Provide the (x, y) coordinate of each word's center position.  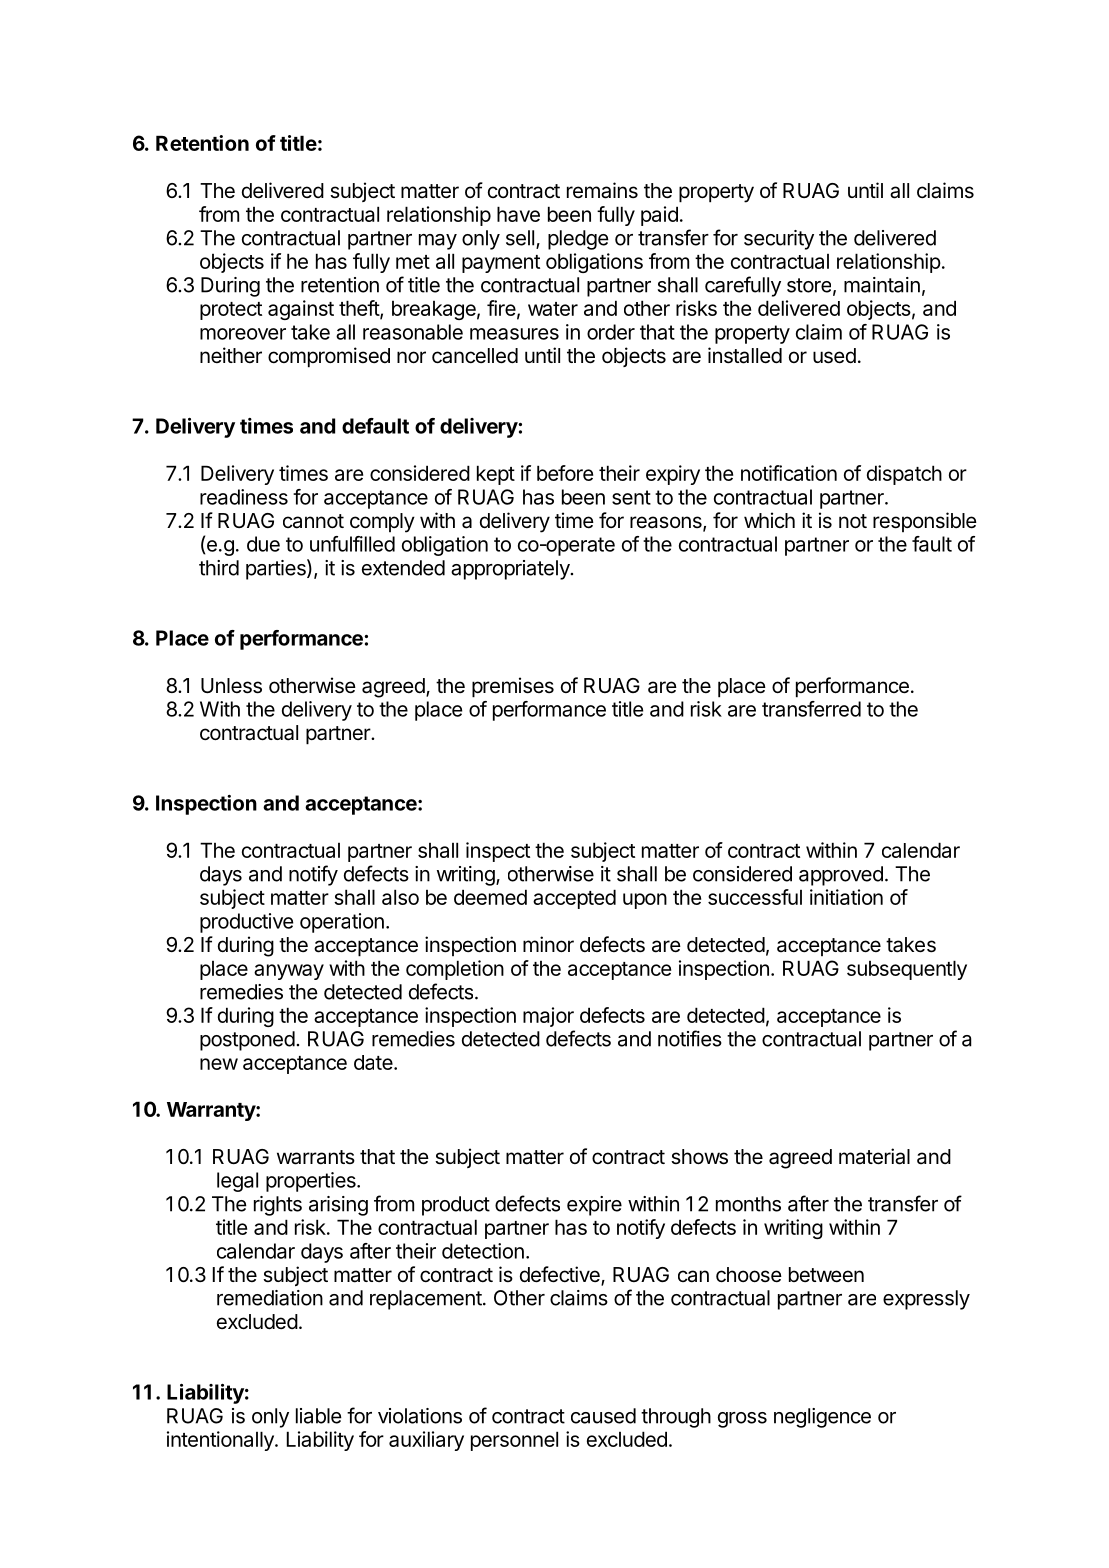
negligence (822, 1418)
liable (319, 1416)
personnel (514, 1441)
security (779, 240)
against (301, 310)
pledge (578, 240)
